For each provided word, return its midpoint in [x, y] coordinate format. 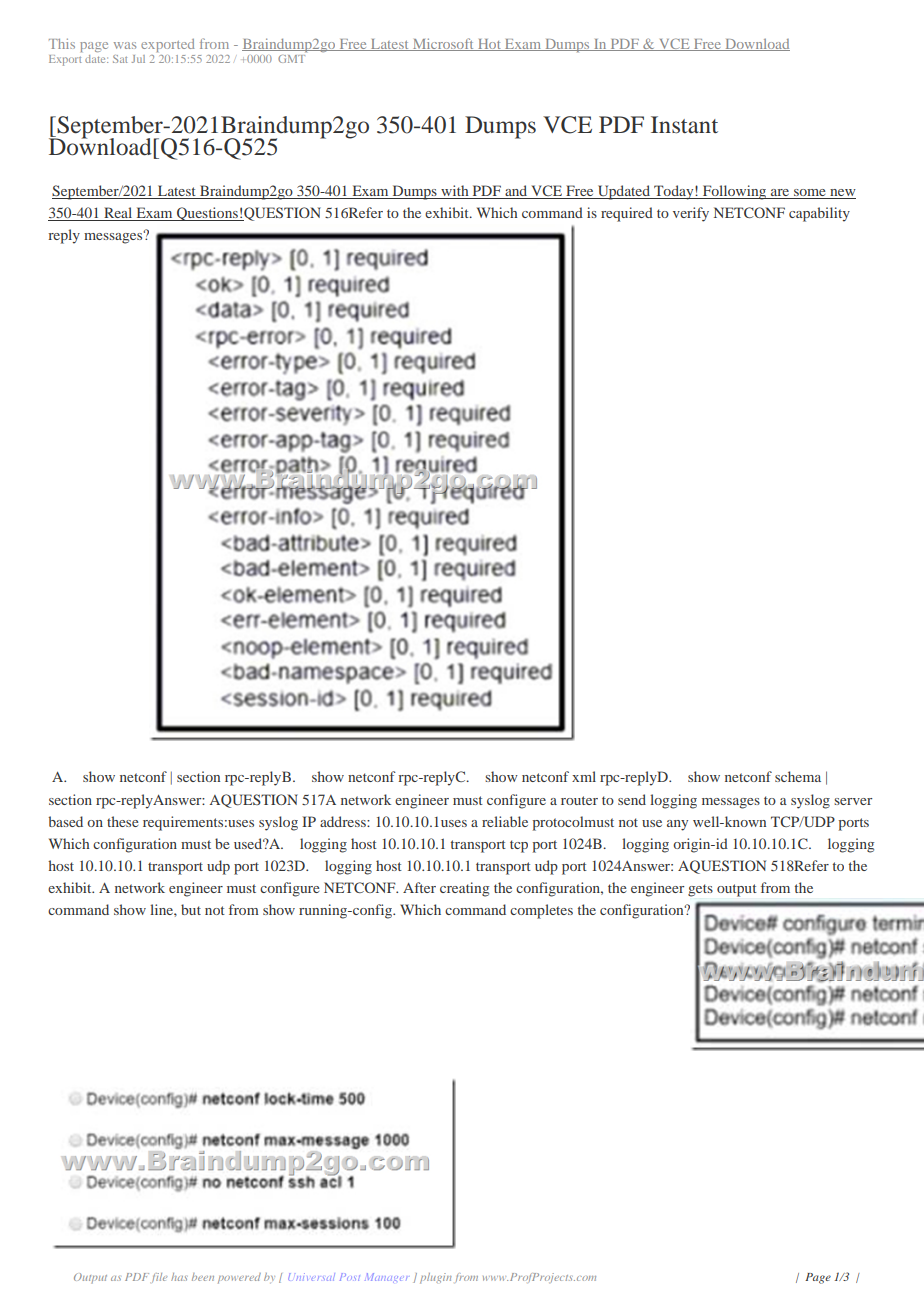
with [455, 192]
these [122, 821]
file [159, 1278]
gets [700, 890]
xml [584, 776]
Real [118, 214]
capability [819, 214]
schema [798, 776]
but [191, 909]
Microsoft [443, 44]
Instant [684, 125]
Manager [386, 1278]
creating [464, 889]
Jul [138, 59]
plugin [436, 1278]
